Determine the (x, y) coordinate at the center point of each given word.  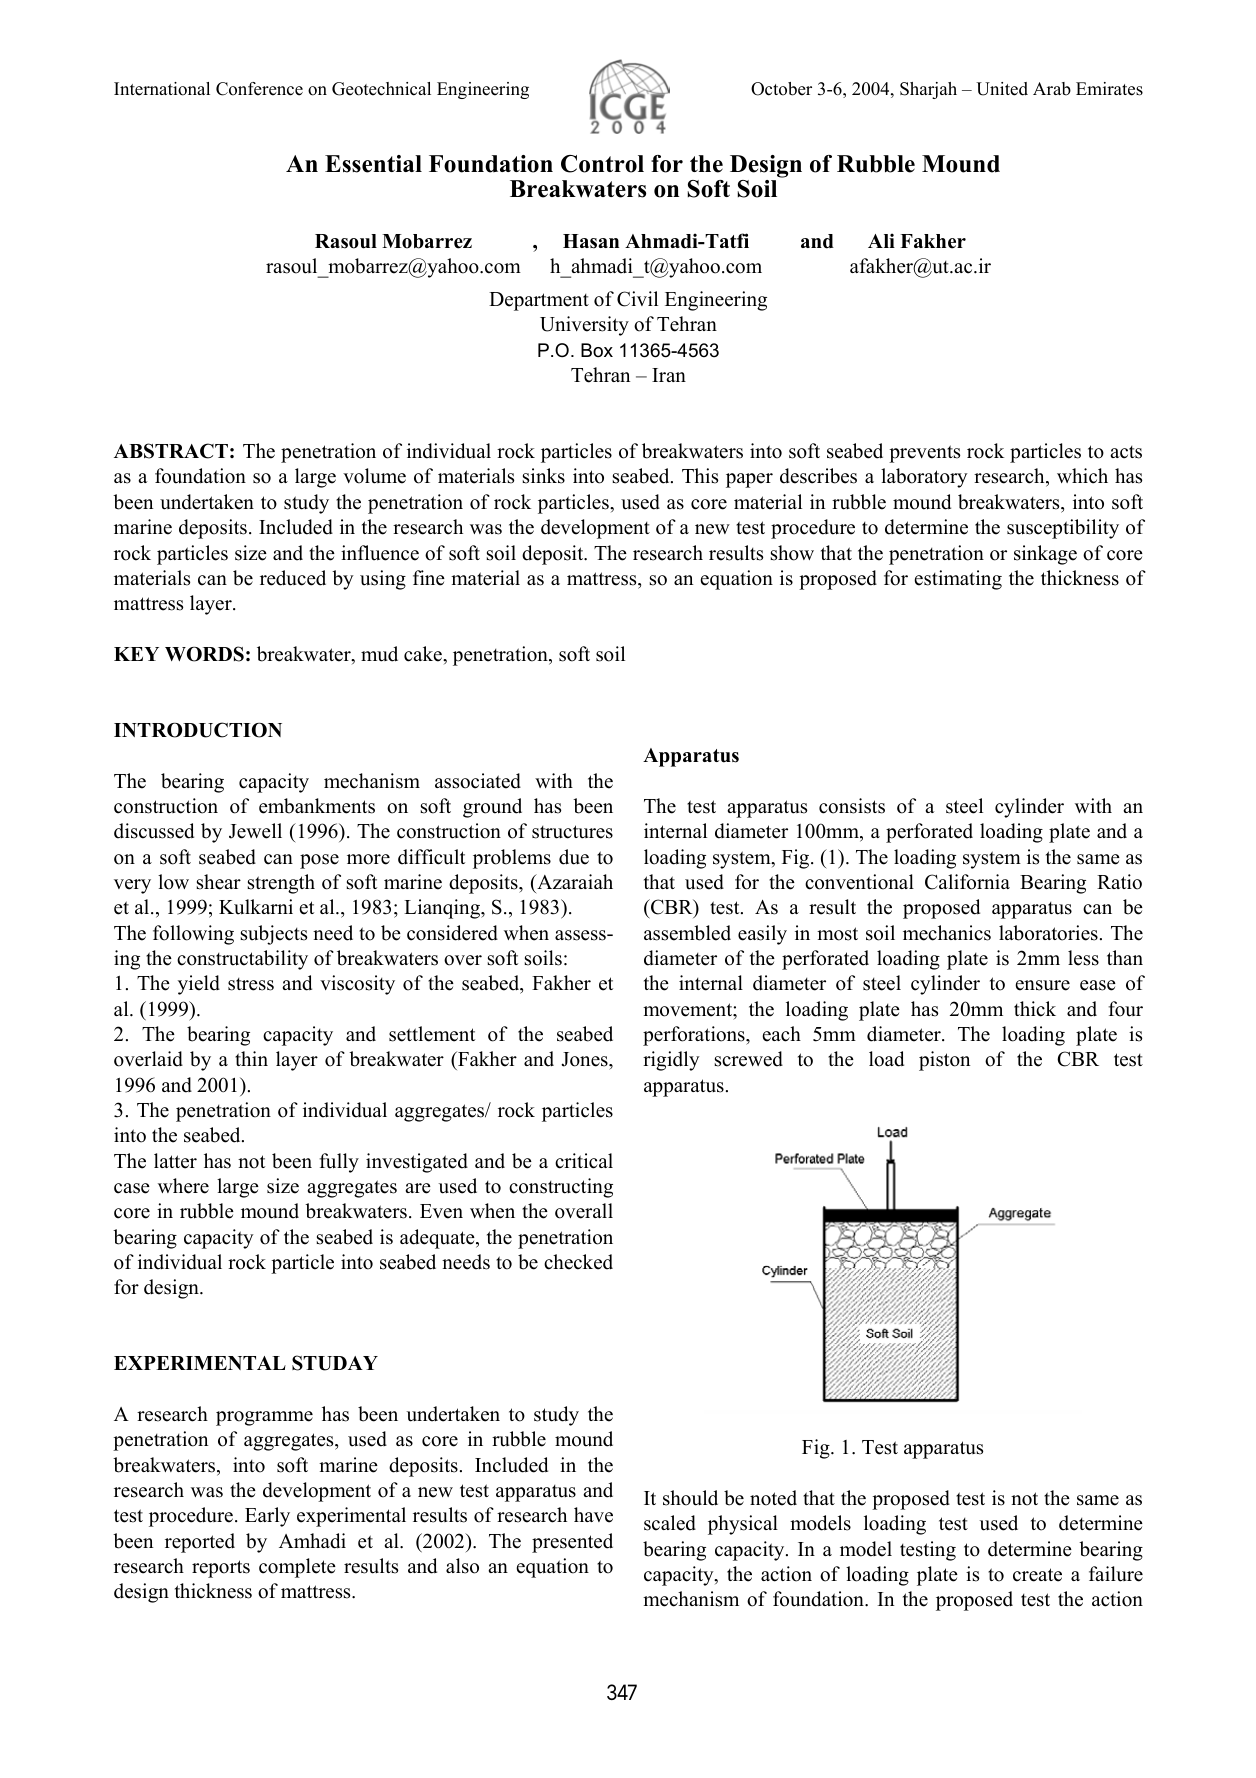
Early (267, 1517)
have (593, 1515)
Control (602, 164)
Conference (259, 89)
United (1002, 89)
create (1037, 1575)
